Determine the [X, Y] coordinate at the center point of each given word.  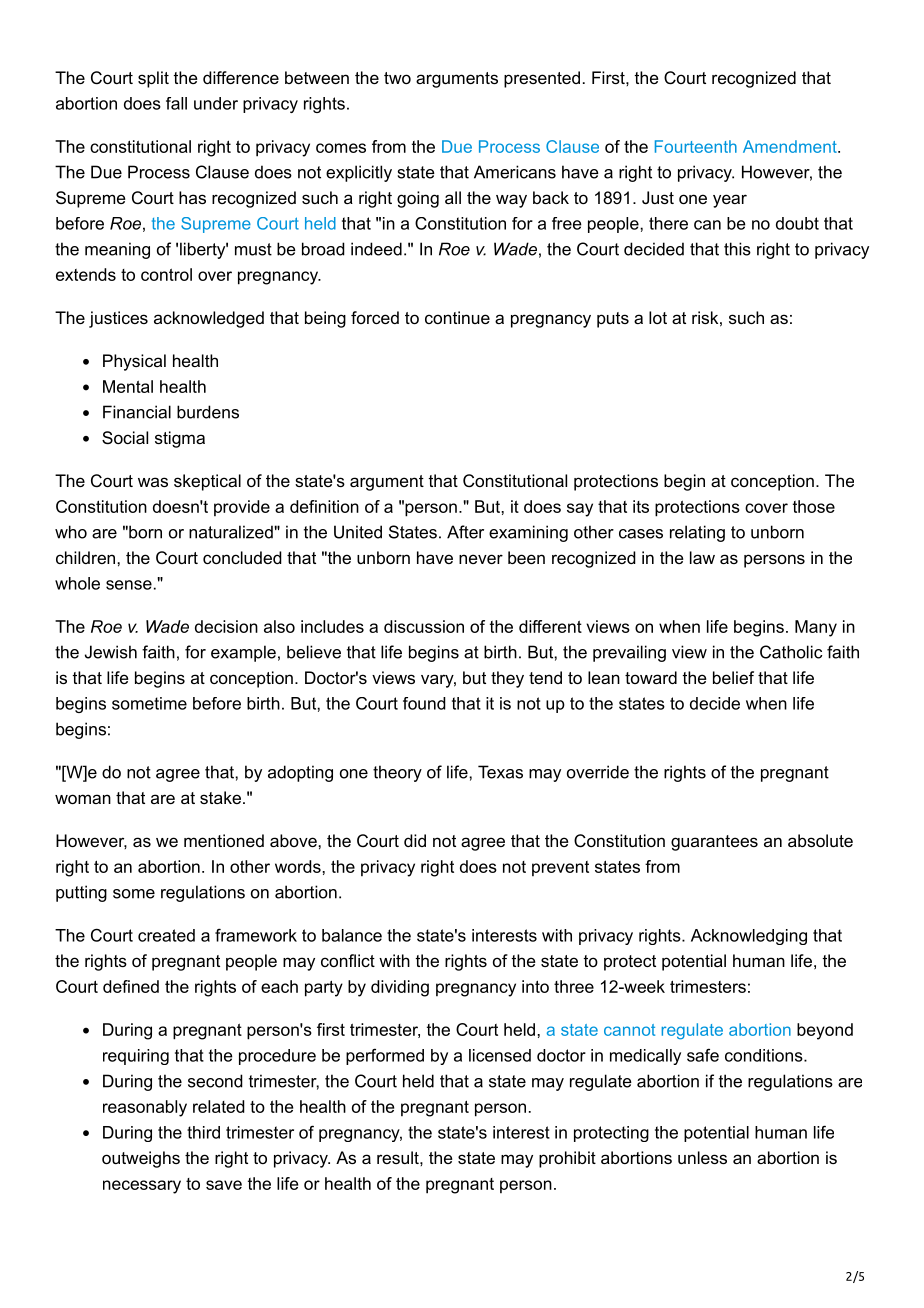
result [399, 1157]
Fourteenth [696, 146]
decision [226, 626]
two [397, 78]
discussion [424, 626]
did [415, 840]
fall [176, 103]
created [166, 935]
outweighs [141, 1159]
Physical [134, 362]
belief [733, 677]
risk [705, 317]
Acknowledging [749, 937]
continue [457, 317]
